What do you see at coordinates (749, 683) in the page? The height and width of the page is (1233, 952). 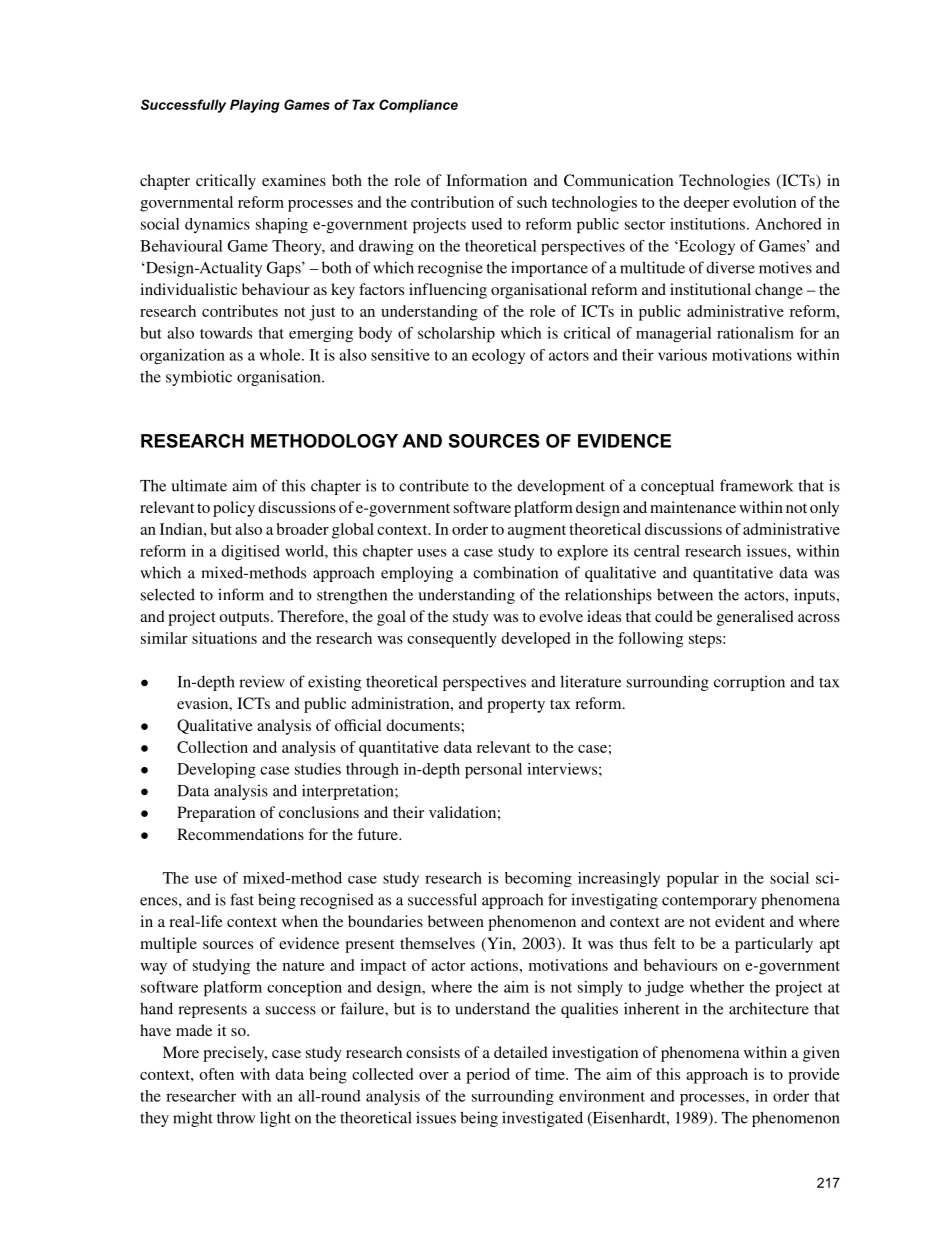 I see `corruption` at bounding box center [749, 683].
